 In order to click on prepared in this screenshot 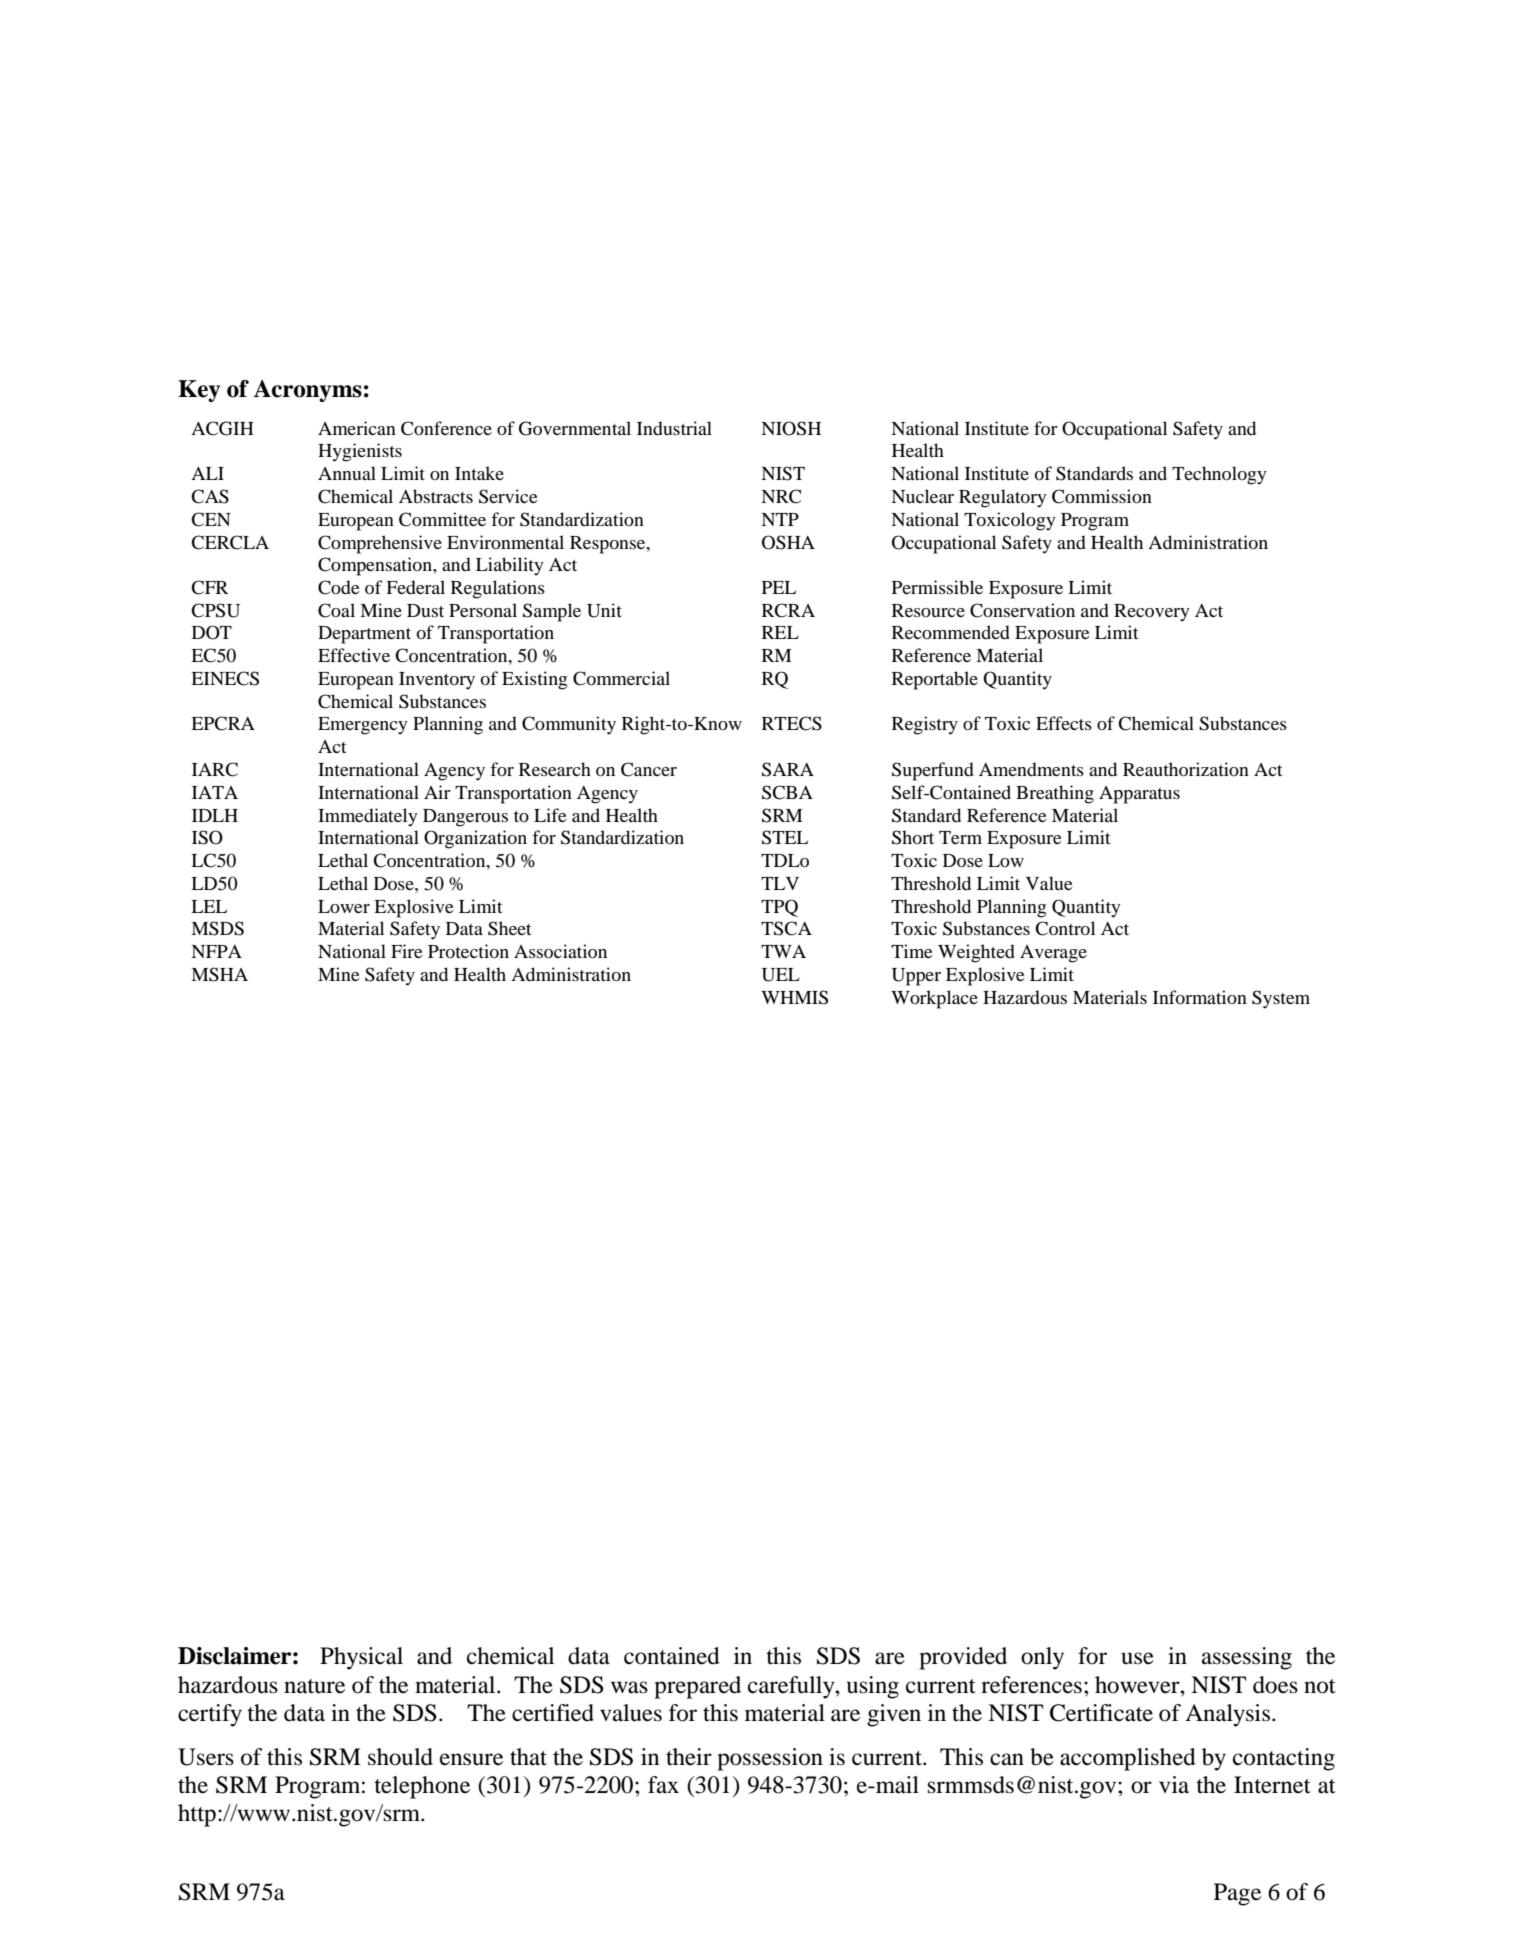, I will do `click(697, 1687)`.
